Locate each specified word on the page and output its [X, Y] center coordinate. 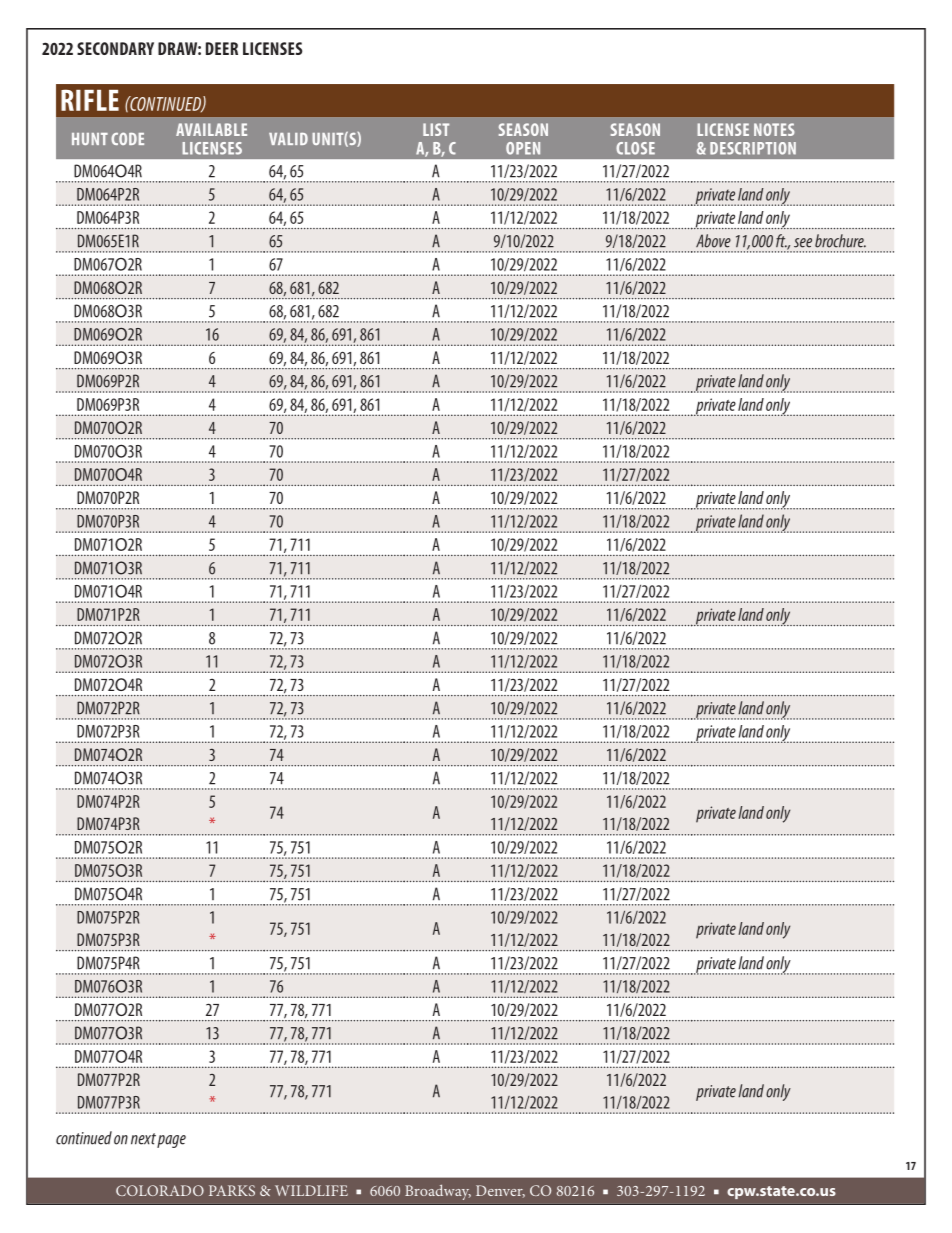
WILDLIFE [311, 1190]
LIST [436, 129]
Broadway [438, 1192]
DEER [222, 48]
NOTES [774, 129]
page [171, 1141]
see [803, 243]
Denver [500, 1191]
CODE [127, 138]
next [143, 1139]
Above [713, 241]
